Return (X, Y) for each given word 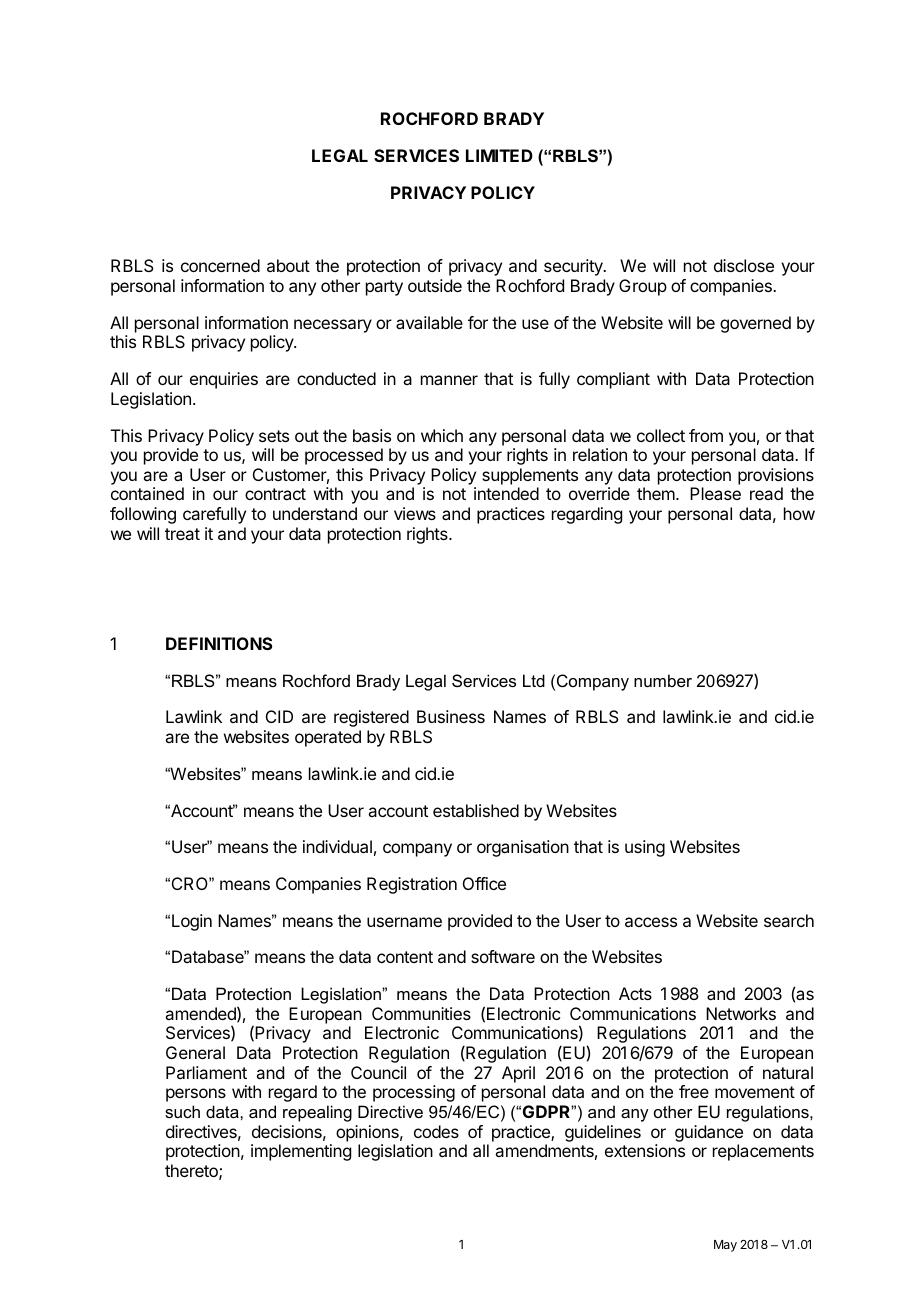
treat (182, 534)
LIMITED (499, 155)
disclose (744, 265)
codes (436, 1131)
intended (506, 493)
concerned (220, 265)
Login (192, 922)
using (645, 848)
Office (484, 883)
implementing (301, 1152)
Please (715, 493)
